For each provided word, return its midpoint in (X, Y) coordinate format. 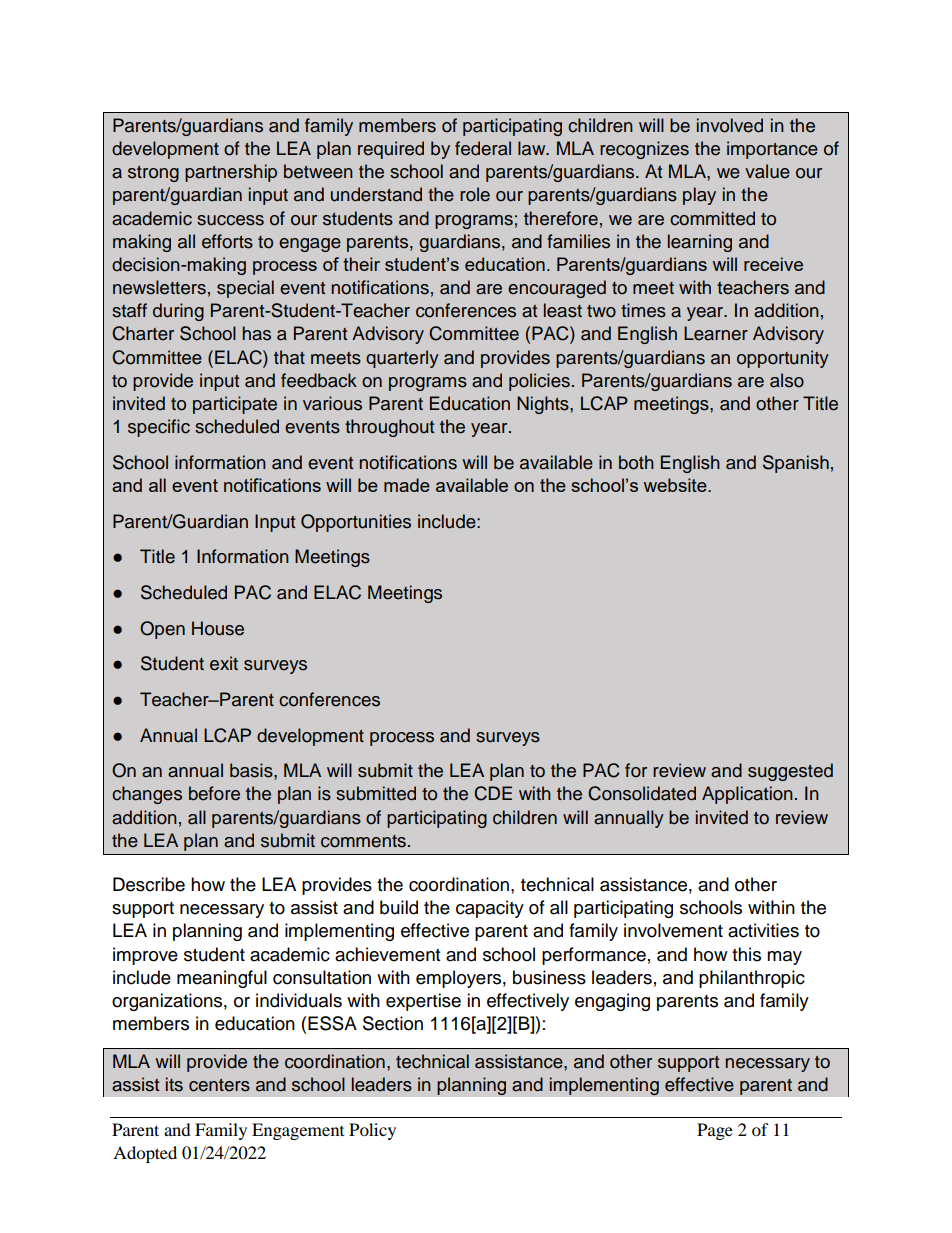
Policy (372, 1131)
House (218, 628)
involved (730, 125)
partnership (231, 173)
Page (715, 1131)
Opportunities (356, 523)
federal (483, 148)
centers (219, 1085)
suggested (790, 772)
